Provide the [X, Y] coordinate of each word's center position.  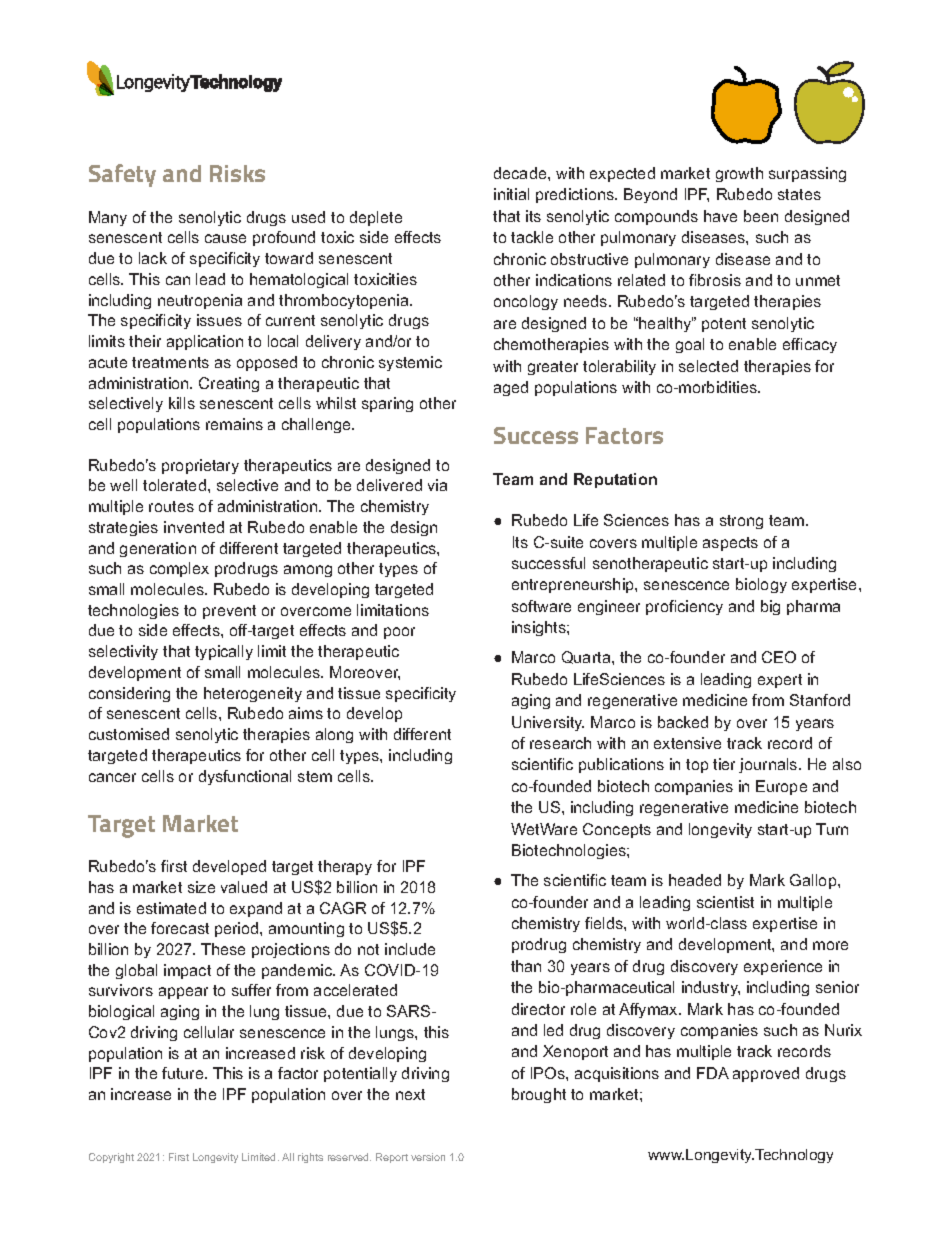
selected [708, 366]
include [410, 949]
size [201, 887]
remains [234, 424]
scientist [725, 902]
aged [511, 388]
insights [540, 628]
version [428, 1157]
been [761, 216]
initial [511, 194]
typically [224, 652]
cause [225, 238]
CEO [779, 657]
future [184, 1073]
